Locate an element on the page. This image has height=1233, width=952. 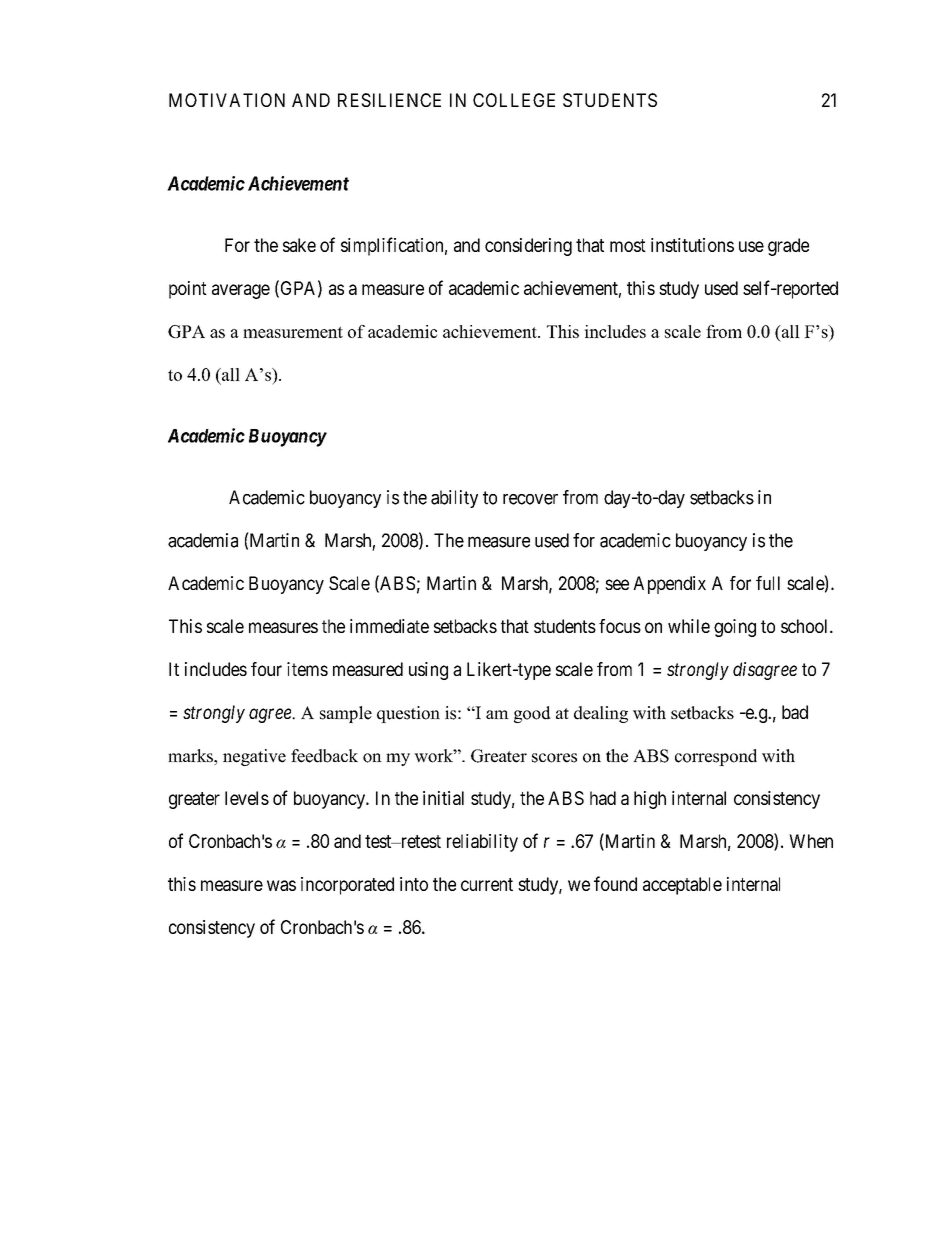
was is located at coordinates (281, 885).
